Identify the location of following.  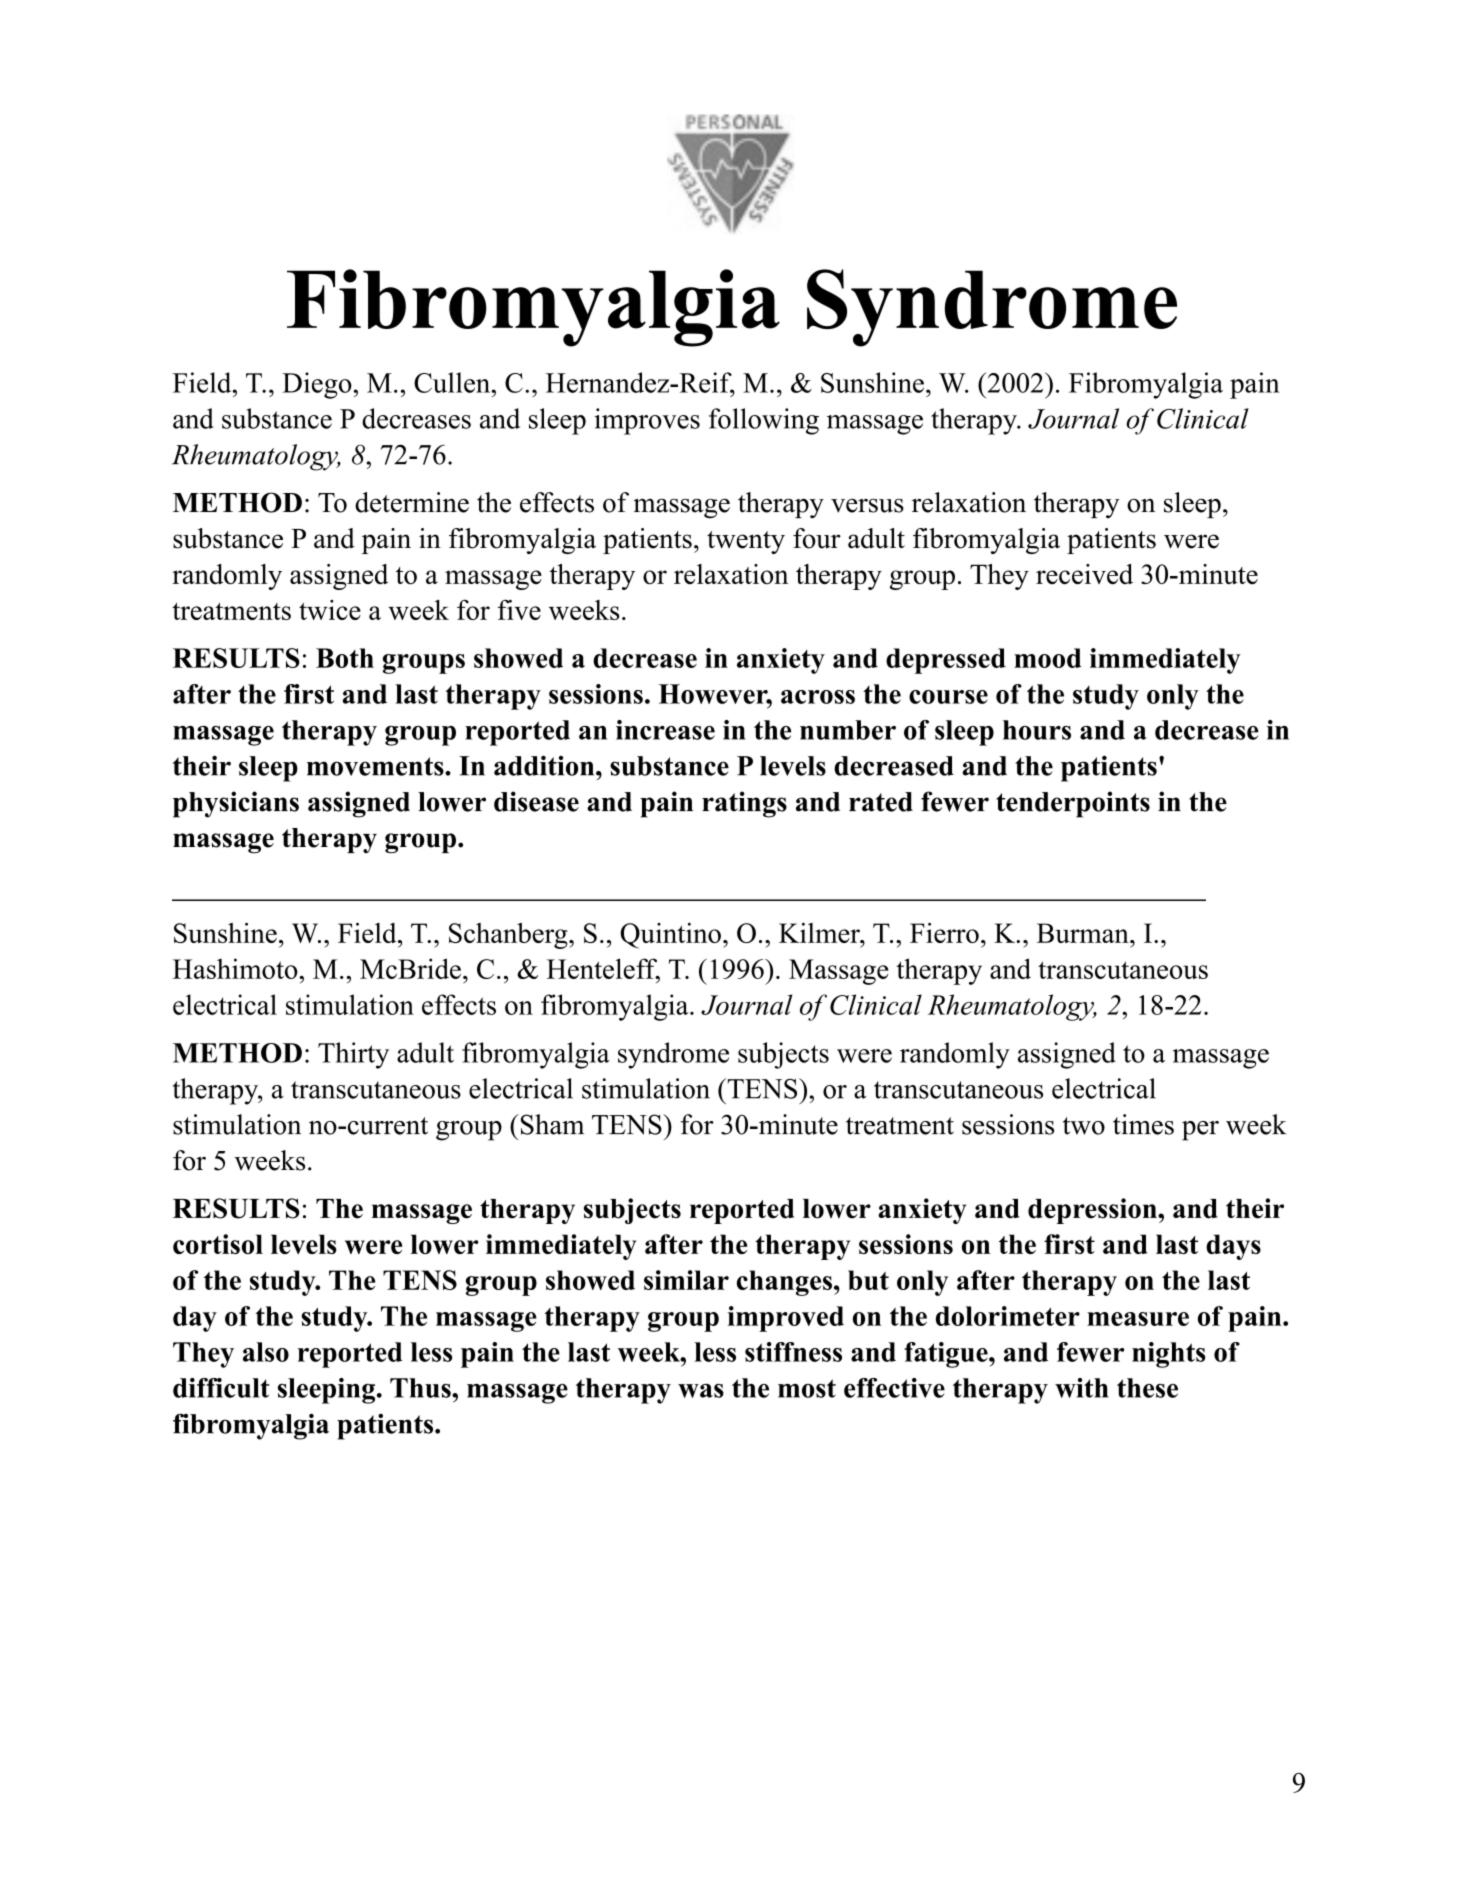
(764, 421).
